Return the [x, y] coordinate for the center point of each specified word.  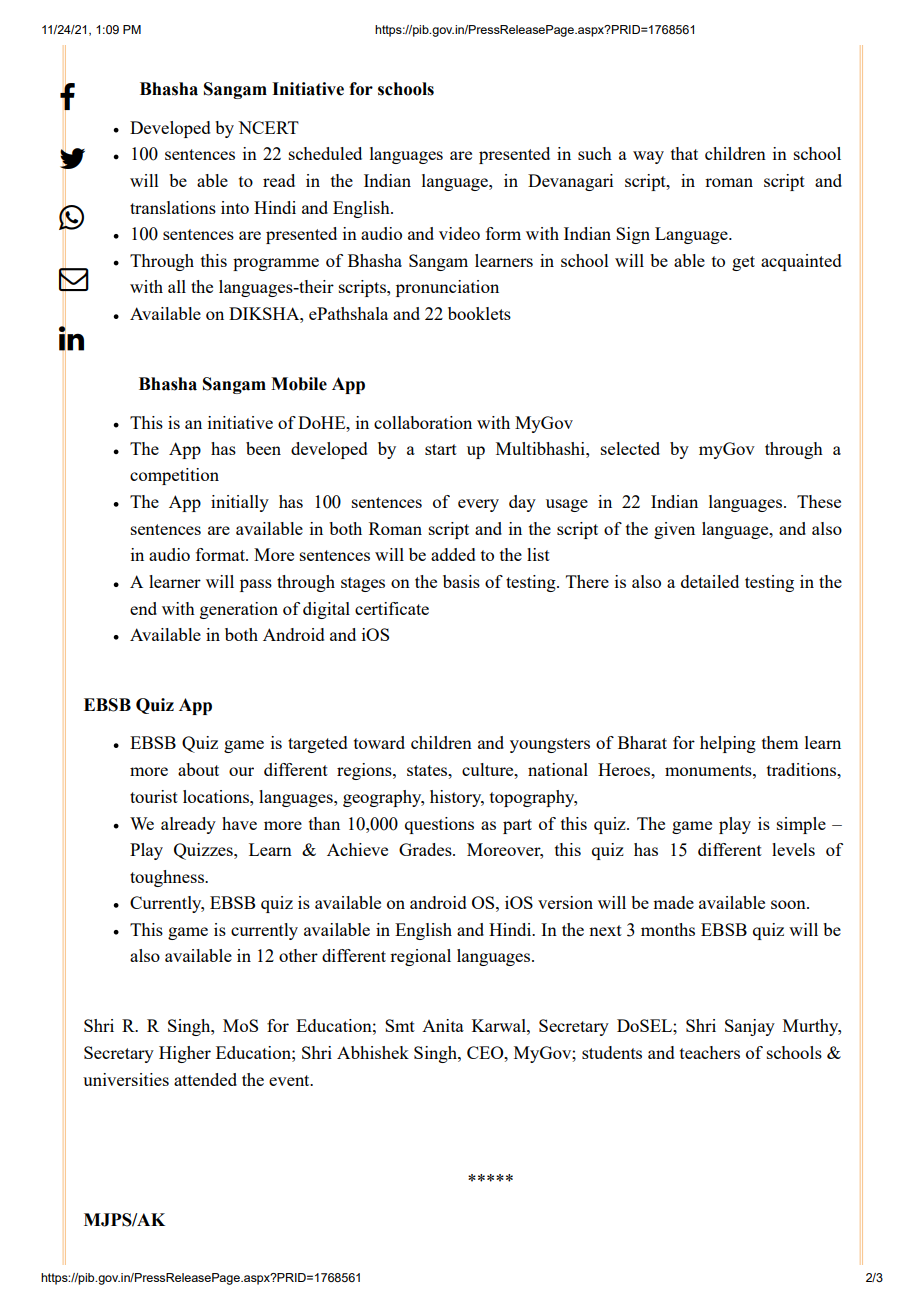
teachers [710, 1052]
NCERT [268, 127]
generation [239, 610]
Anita [443, 1025]
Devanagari [570, 182]
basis [461, 581]
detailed [710, 581]
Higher [185, 1054]
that [684, 153]
